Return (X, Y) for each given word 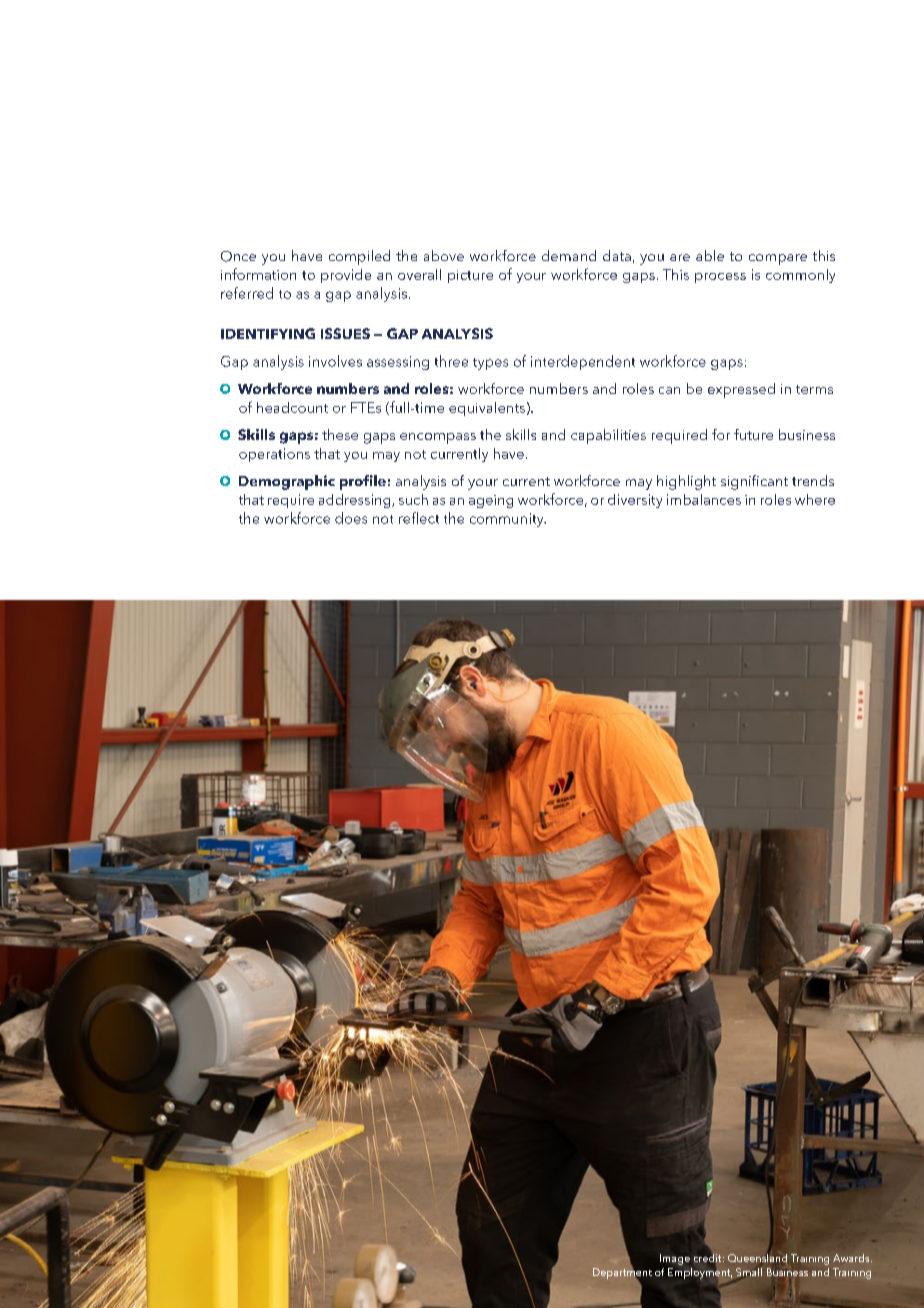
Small (749, 1272)
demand (569, 255)
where (815, 499)
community (508, 520)
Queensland (757, 1257)
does (351, 518)
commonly (800, 276)
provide (346, 276)
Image (675, 1259)
